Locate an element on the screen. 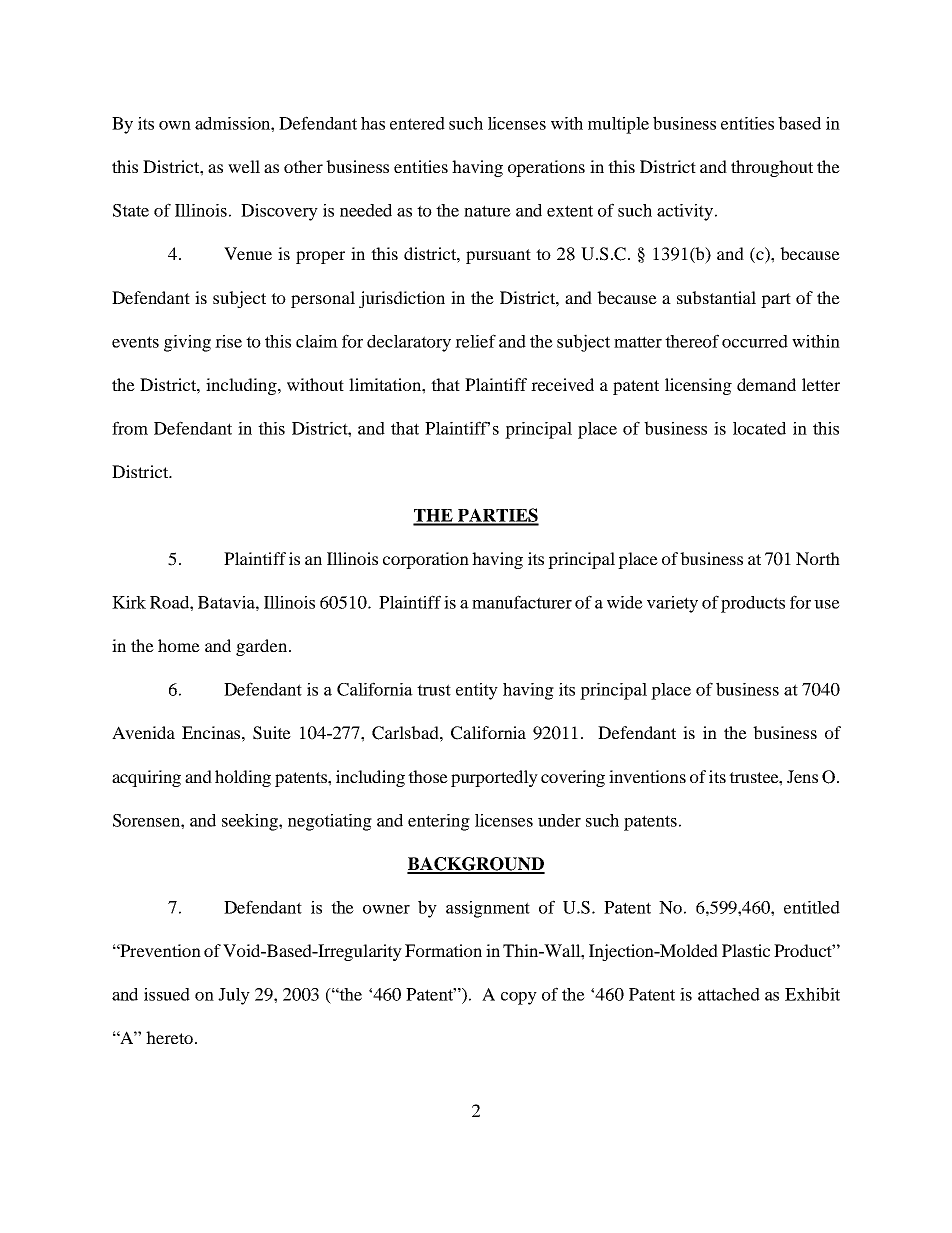  Jens is located at coordinates (802, 776).
